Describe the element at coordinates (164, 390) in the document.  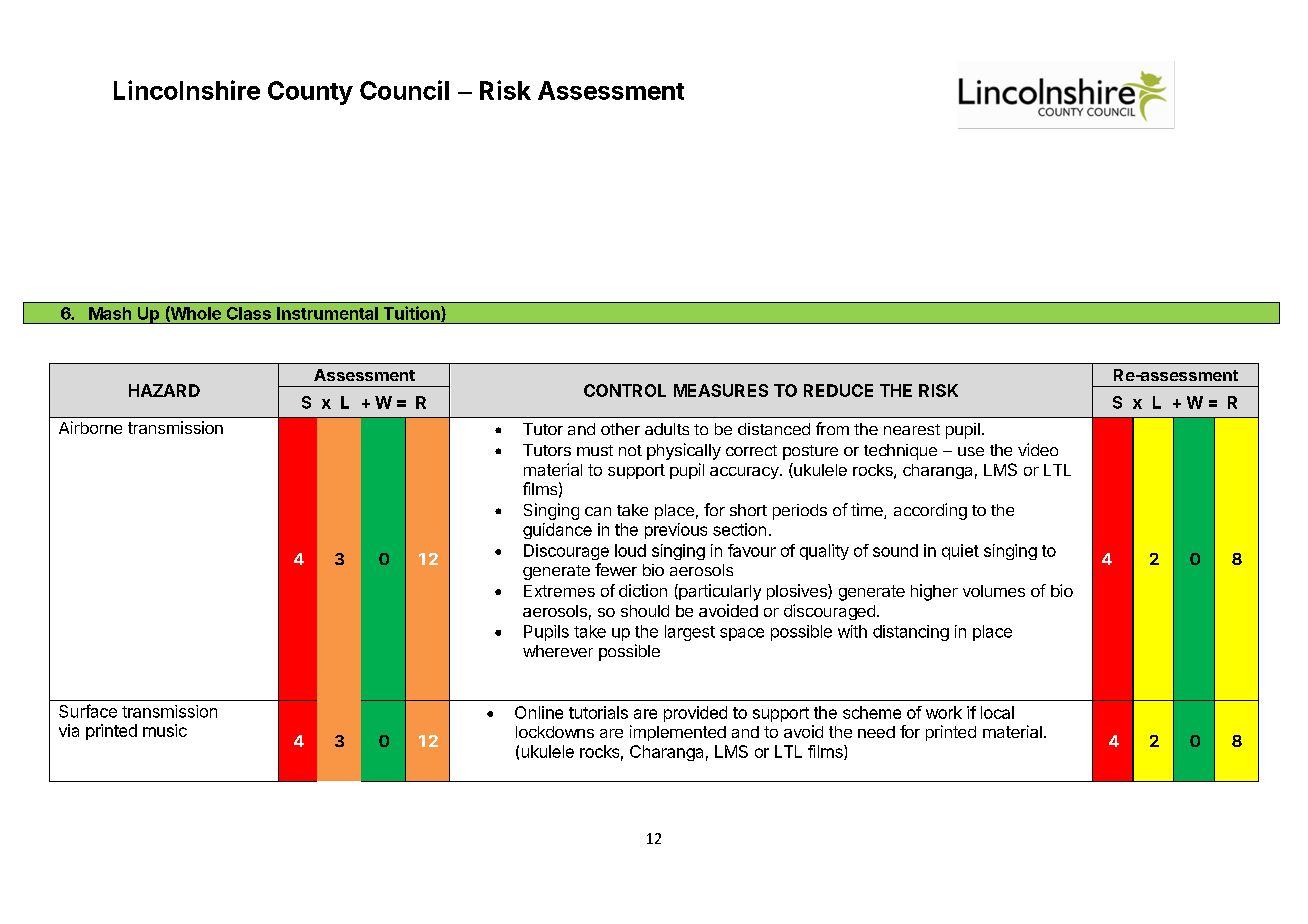
I see `HAZARD` at that location.
